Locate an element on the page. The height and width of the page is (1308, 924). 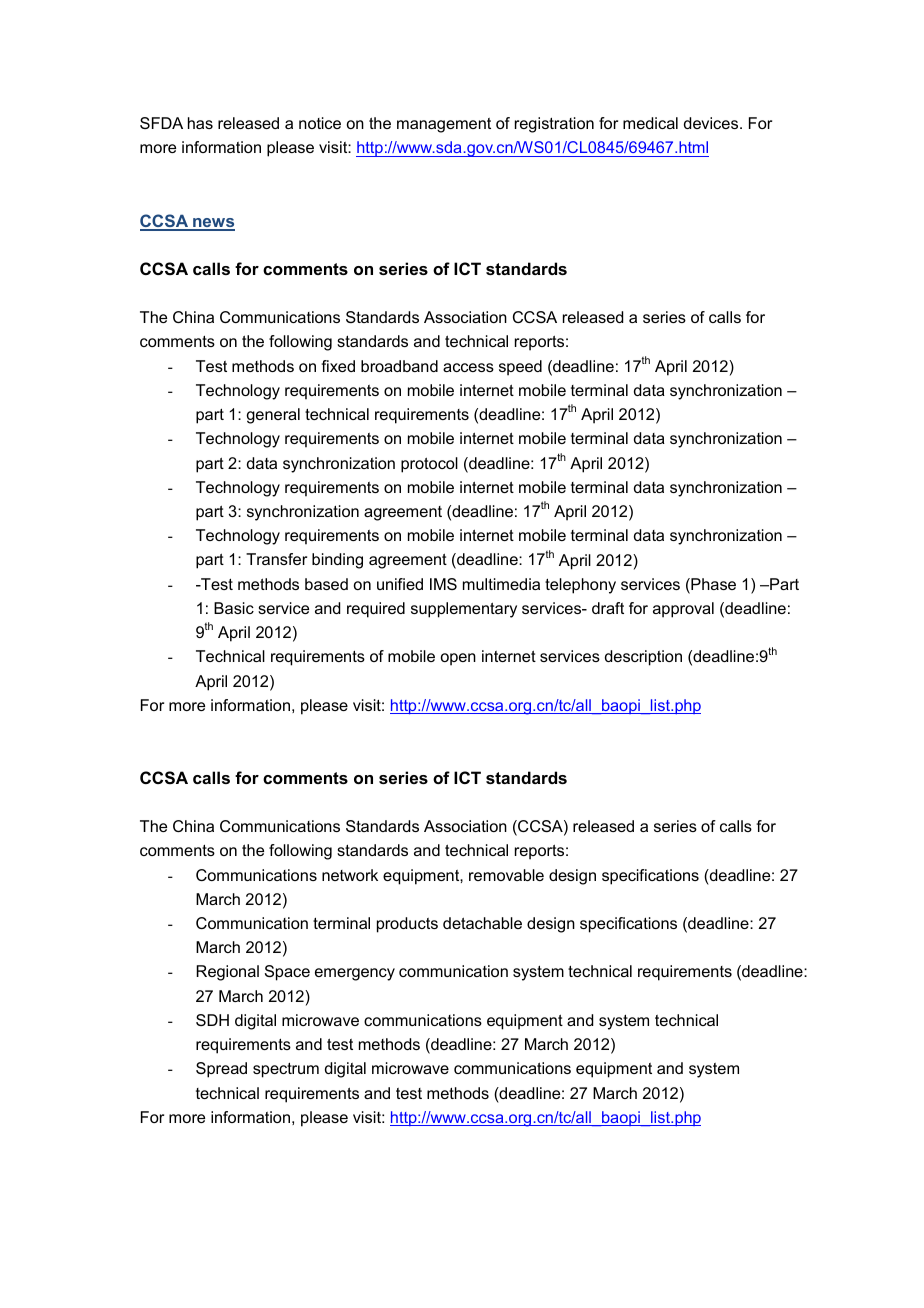
detachable is located at coordinates (482, 923).
